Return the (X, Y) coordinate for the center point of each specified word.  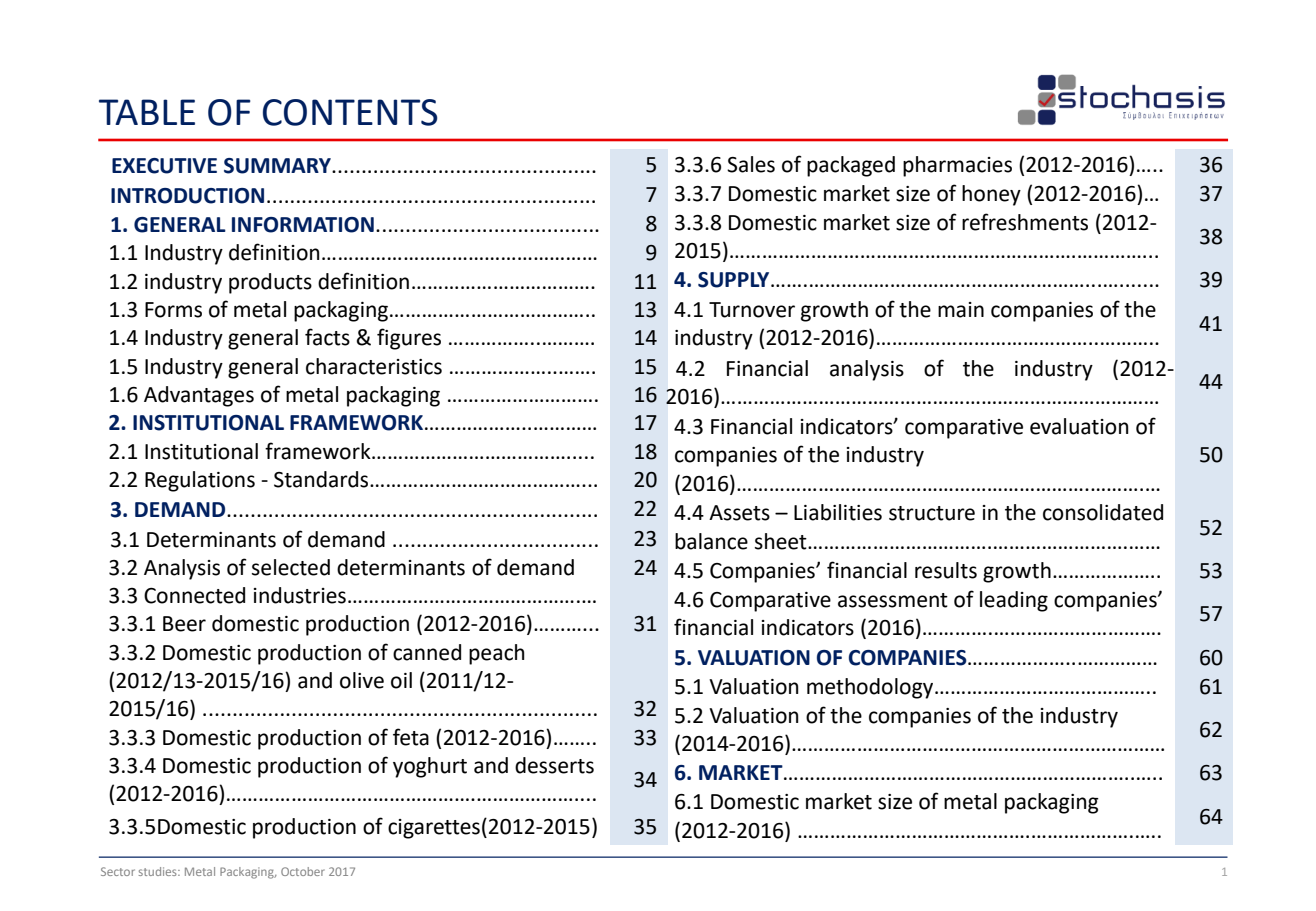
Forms (173, 310)
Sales (751, 164)
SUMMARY (278, 166)
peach (497, 654)
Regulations (200, 481)
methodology (871, 688)
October (303, 871)
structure (932, 513)
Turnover (752, 310)
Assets (739, 513)
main (961, 310)
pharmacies (957, 166)
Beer (184, 624)
